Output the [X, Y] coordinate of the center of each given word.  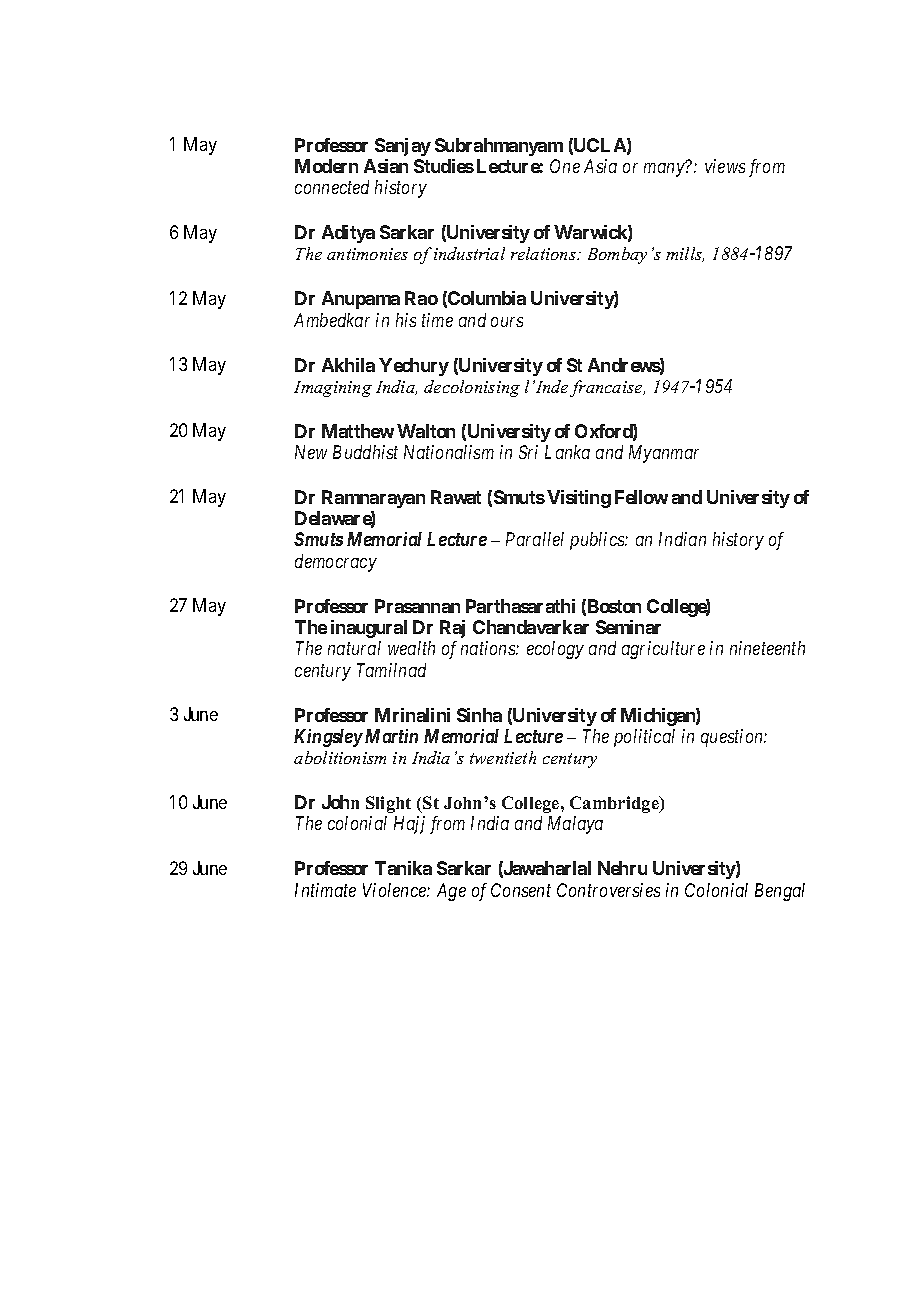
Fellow [641, 497]
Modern [326, 166]
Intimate [325, 890]
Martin [391, 736]
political [644, 738]
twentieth [503, 757]
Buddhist [365, 452]
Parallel [535, 539]
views [725, 166]
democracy [336, 563]
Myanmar [664, 454]
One [565, 166]
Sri [528, 452]
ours [507, 322]
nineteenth [767, 648]
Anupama [361, 300]
